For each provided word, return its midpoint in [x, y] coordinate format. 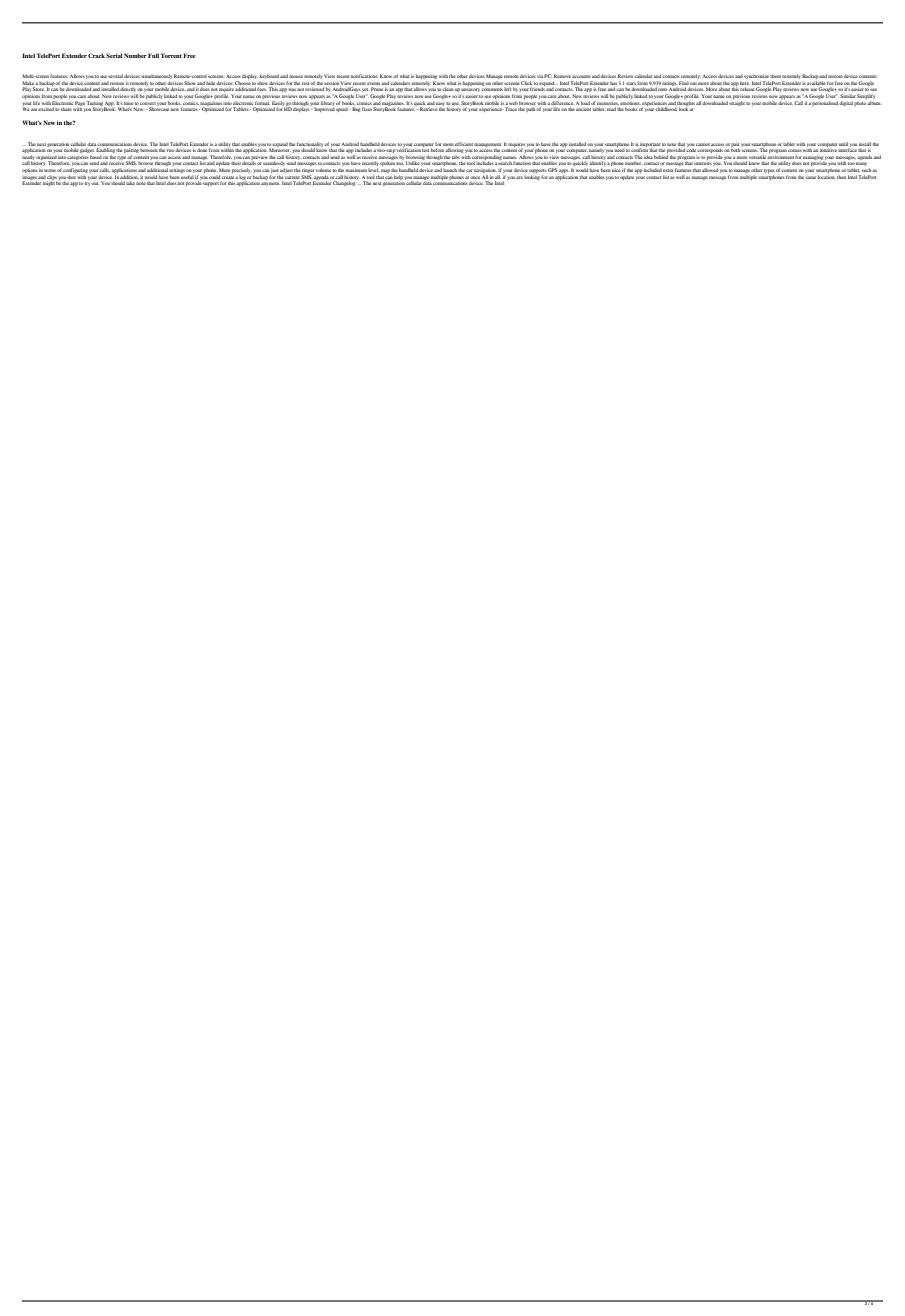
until [843, 144]
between [149, 150]
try [88, 184]
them [775, 76]
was [292, 90]
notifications [364, 76]
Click [526, 83]
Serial [114, 55]
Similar [848, 96]
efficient [464, 144]
